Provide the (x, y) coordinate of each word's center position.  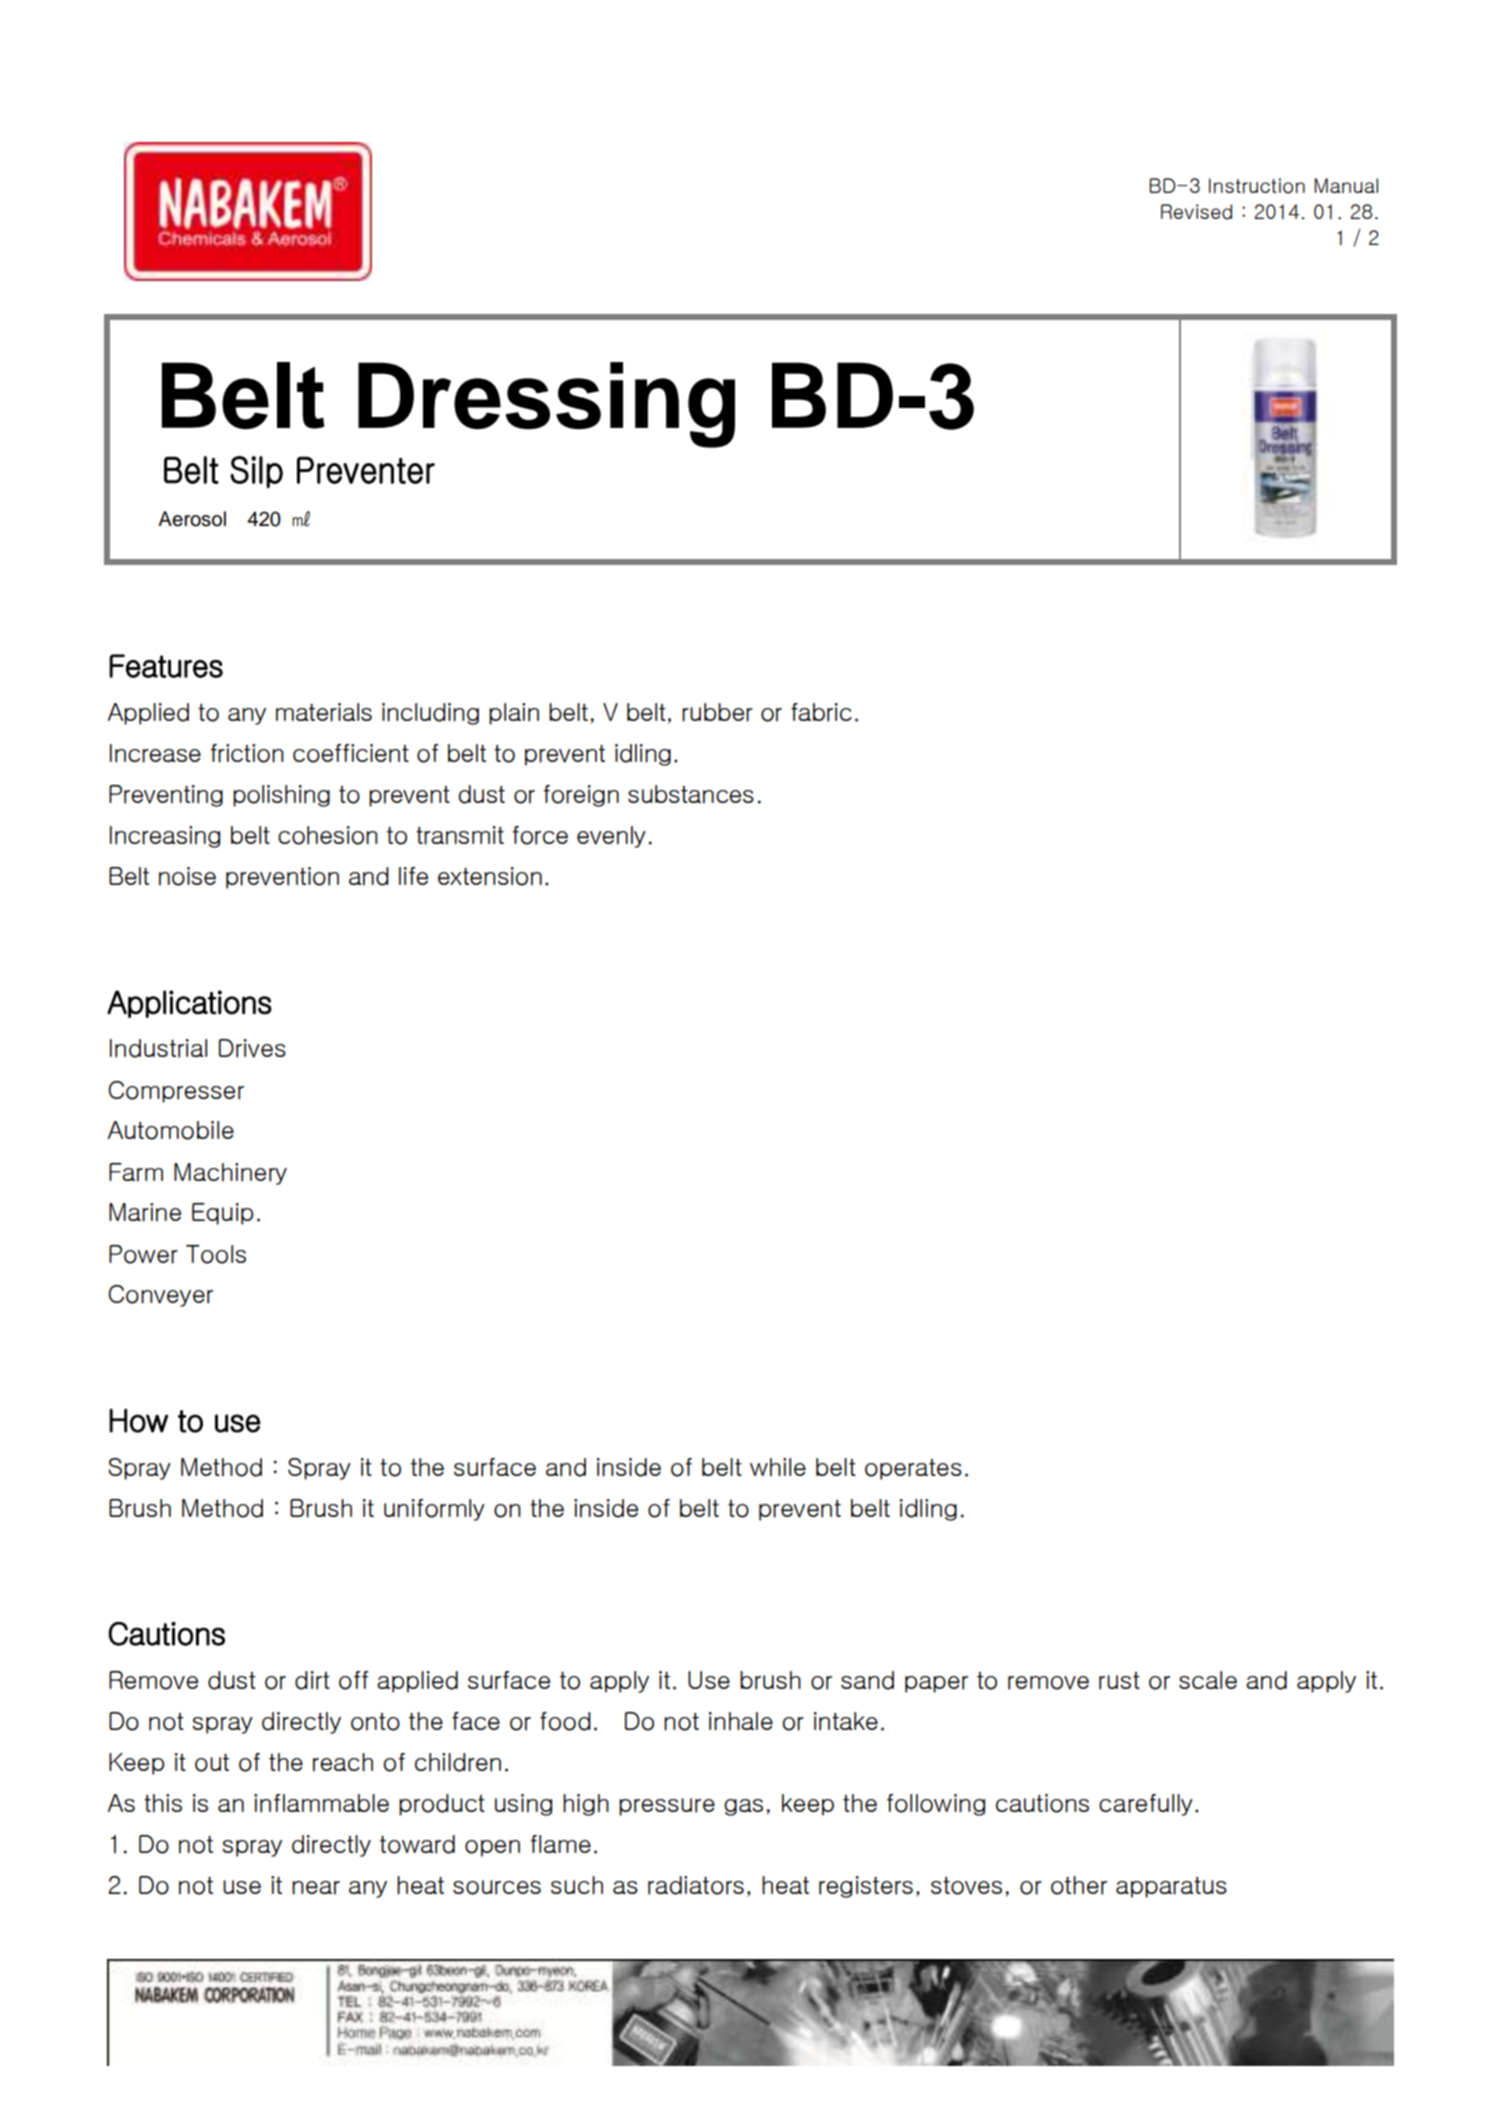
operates (913, 1469)
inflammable (321, 1803)
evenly (611, 837)
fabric (821, 712)
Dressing (546, 405)
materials (324, 712)
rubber (717, 712)
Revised (1196, 212)
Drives (252, 1048)
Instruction (1257, 186)
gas (743, 1807)
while (778, 1467)
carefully (1146, 1805)
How (138, 1420)
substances (691, 794)
